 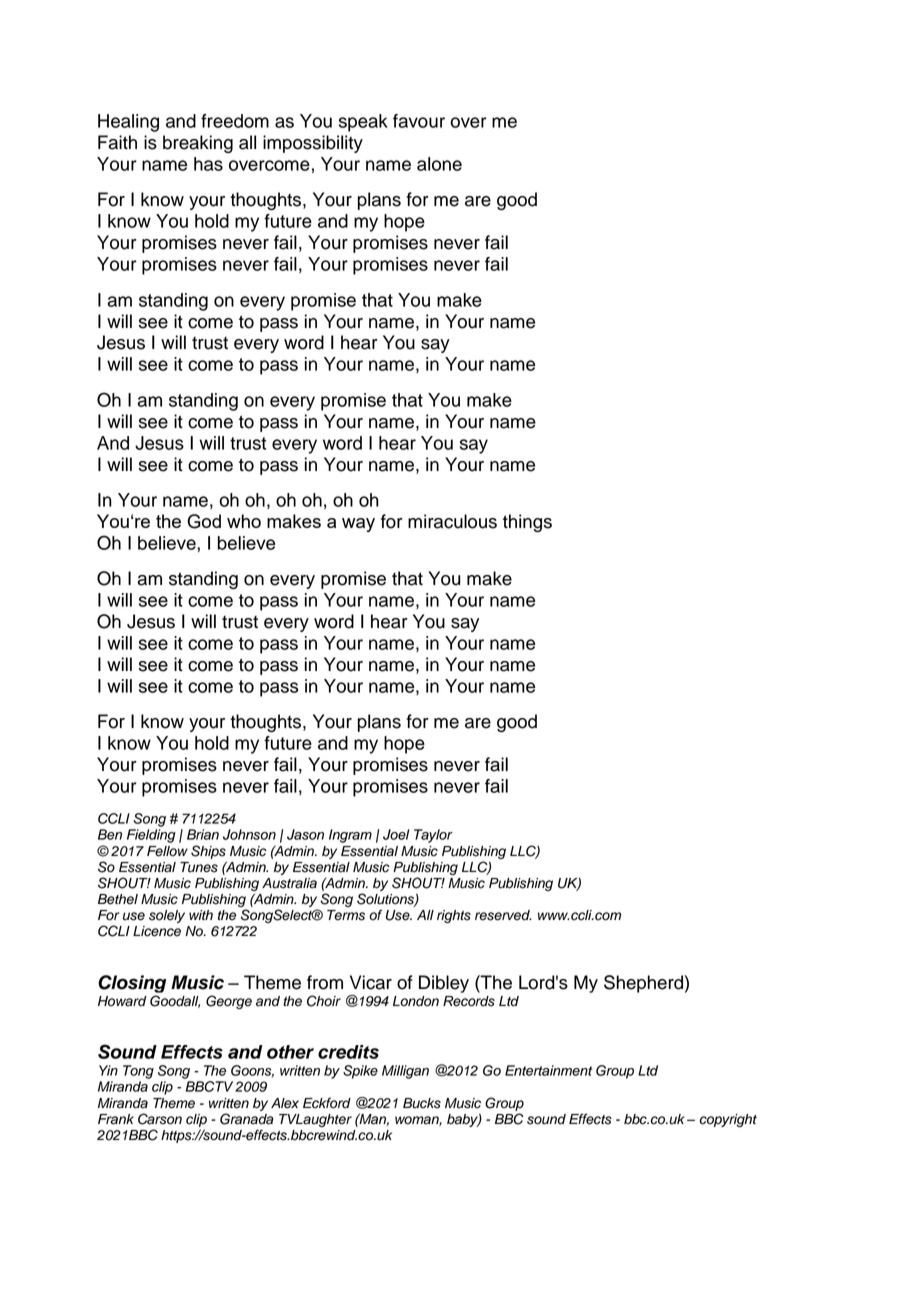 What do you see at coordinates (422, 1103) in the document?
I see `Bucks` at bounding box center [422, 1103].
